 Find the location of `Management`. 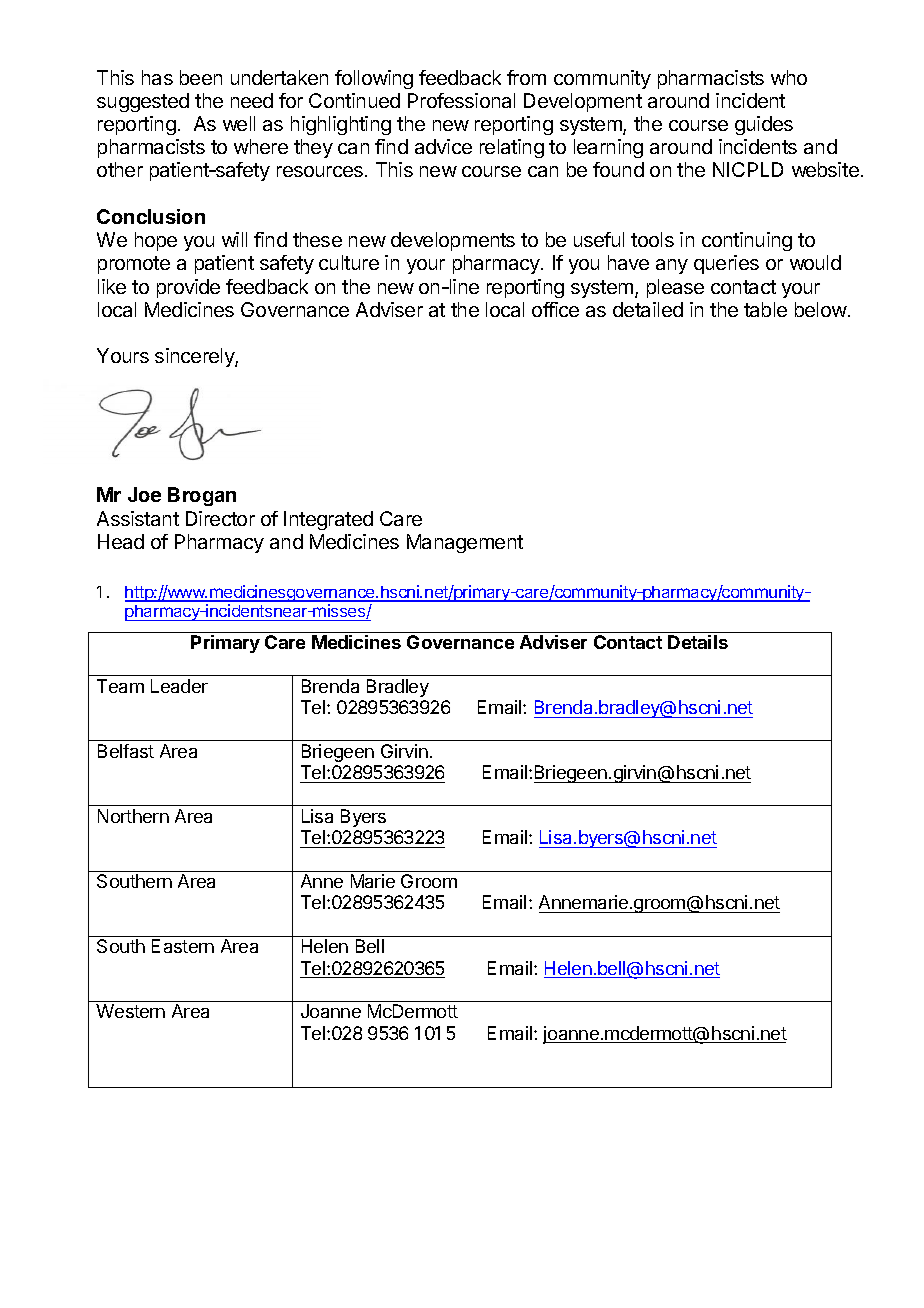

Management is located at coordinates (465, 543).
